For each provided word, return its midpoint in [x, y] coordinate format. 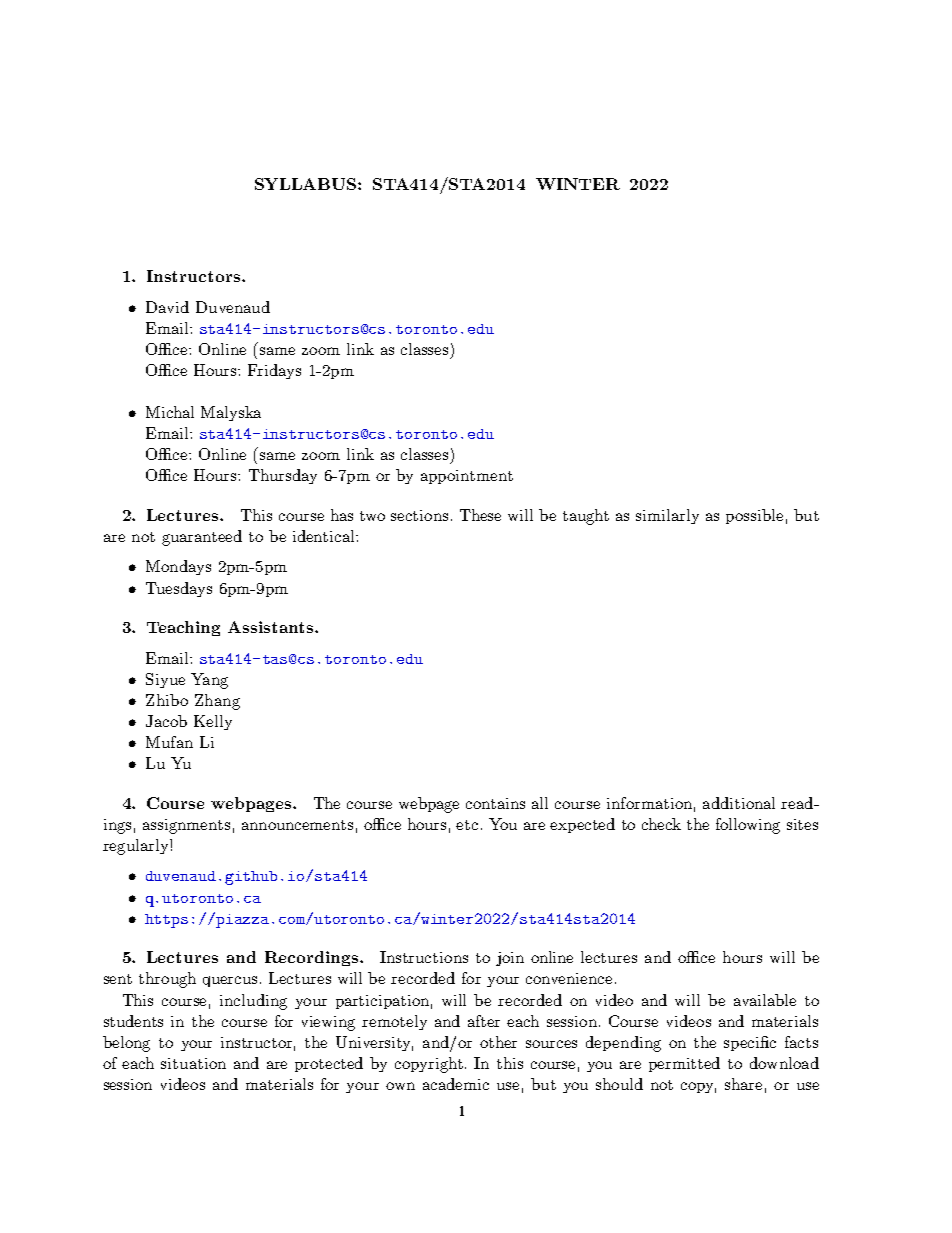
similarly [667, 516]
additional [739, 803]
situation [193, 1063]
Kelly [213, 722]
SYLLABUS [307, 184]
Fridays [274, 371]
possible [754, 516]
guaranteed [202, 538]
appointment [467, 477]
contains [495, 803]
